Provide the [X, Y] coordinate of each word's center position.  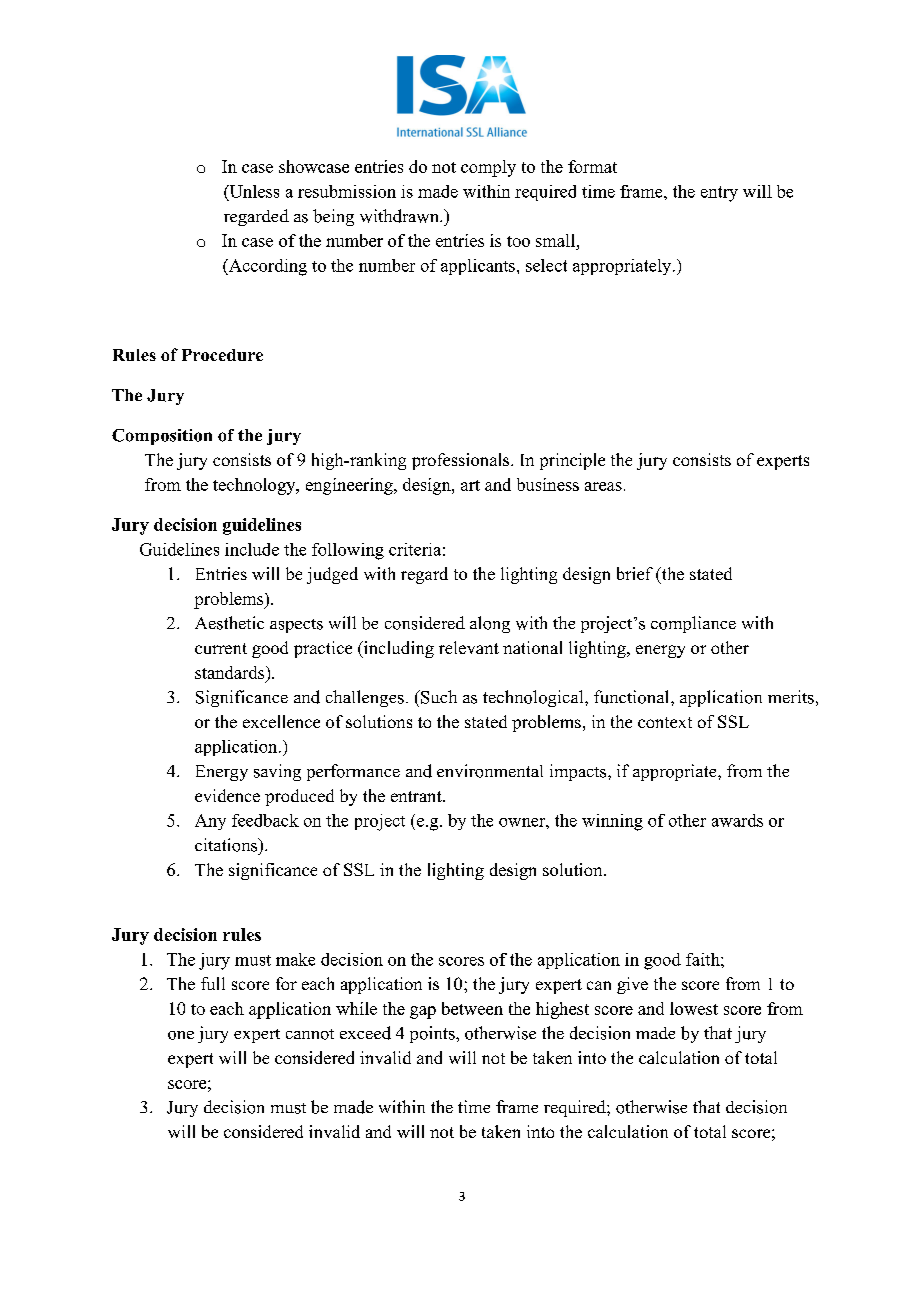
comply [488, 168]
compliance [693, 624]
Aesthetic [229, 623]
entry [719, 194]
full [213, 983]
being [333, 217]
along [490, 624]
